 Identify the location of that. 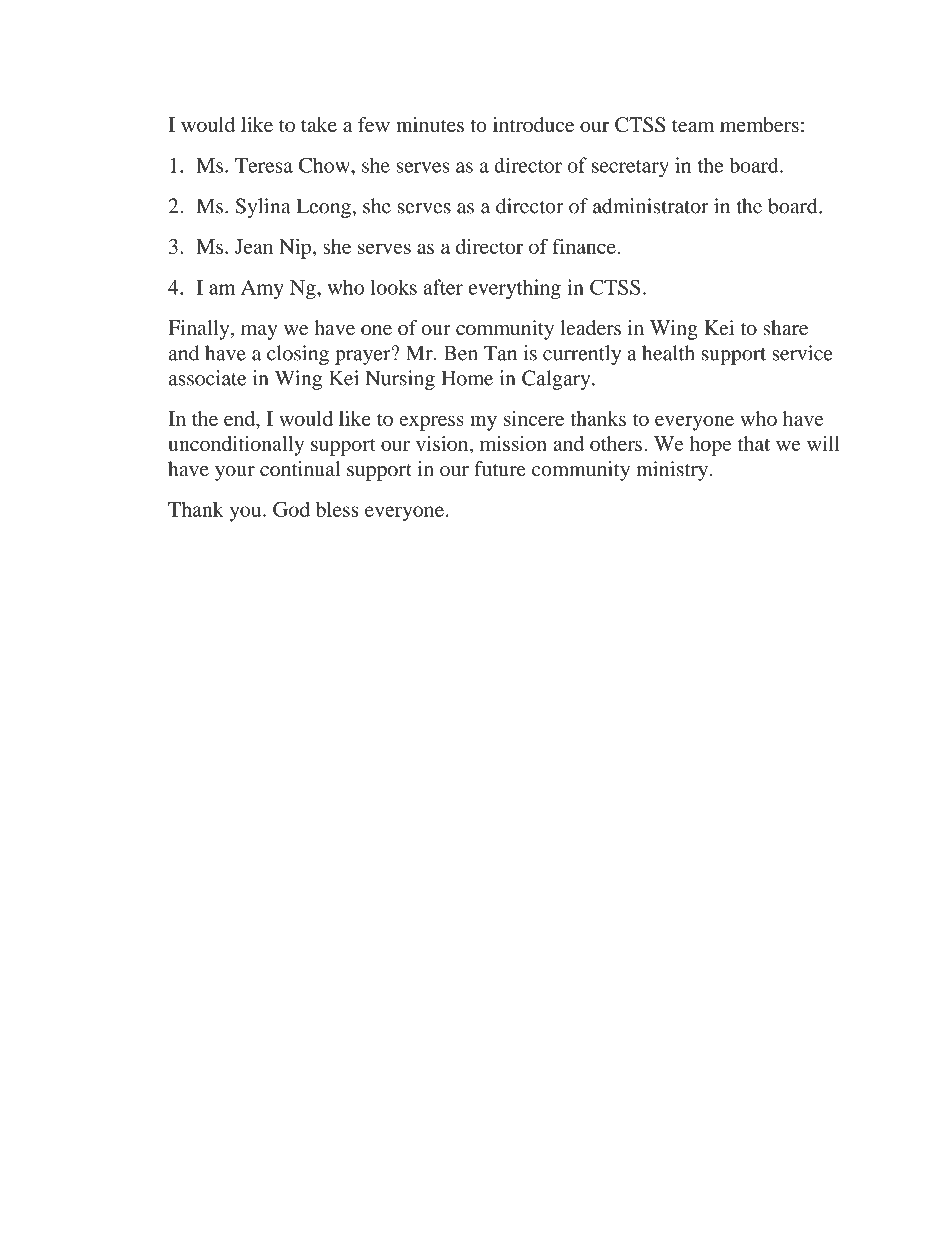
(754, 443).
